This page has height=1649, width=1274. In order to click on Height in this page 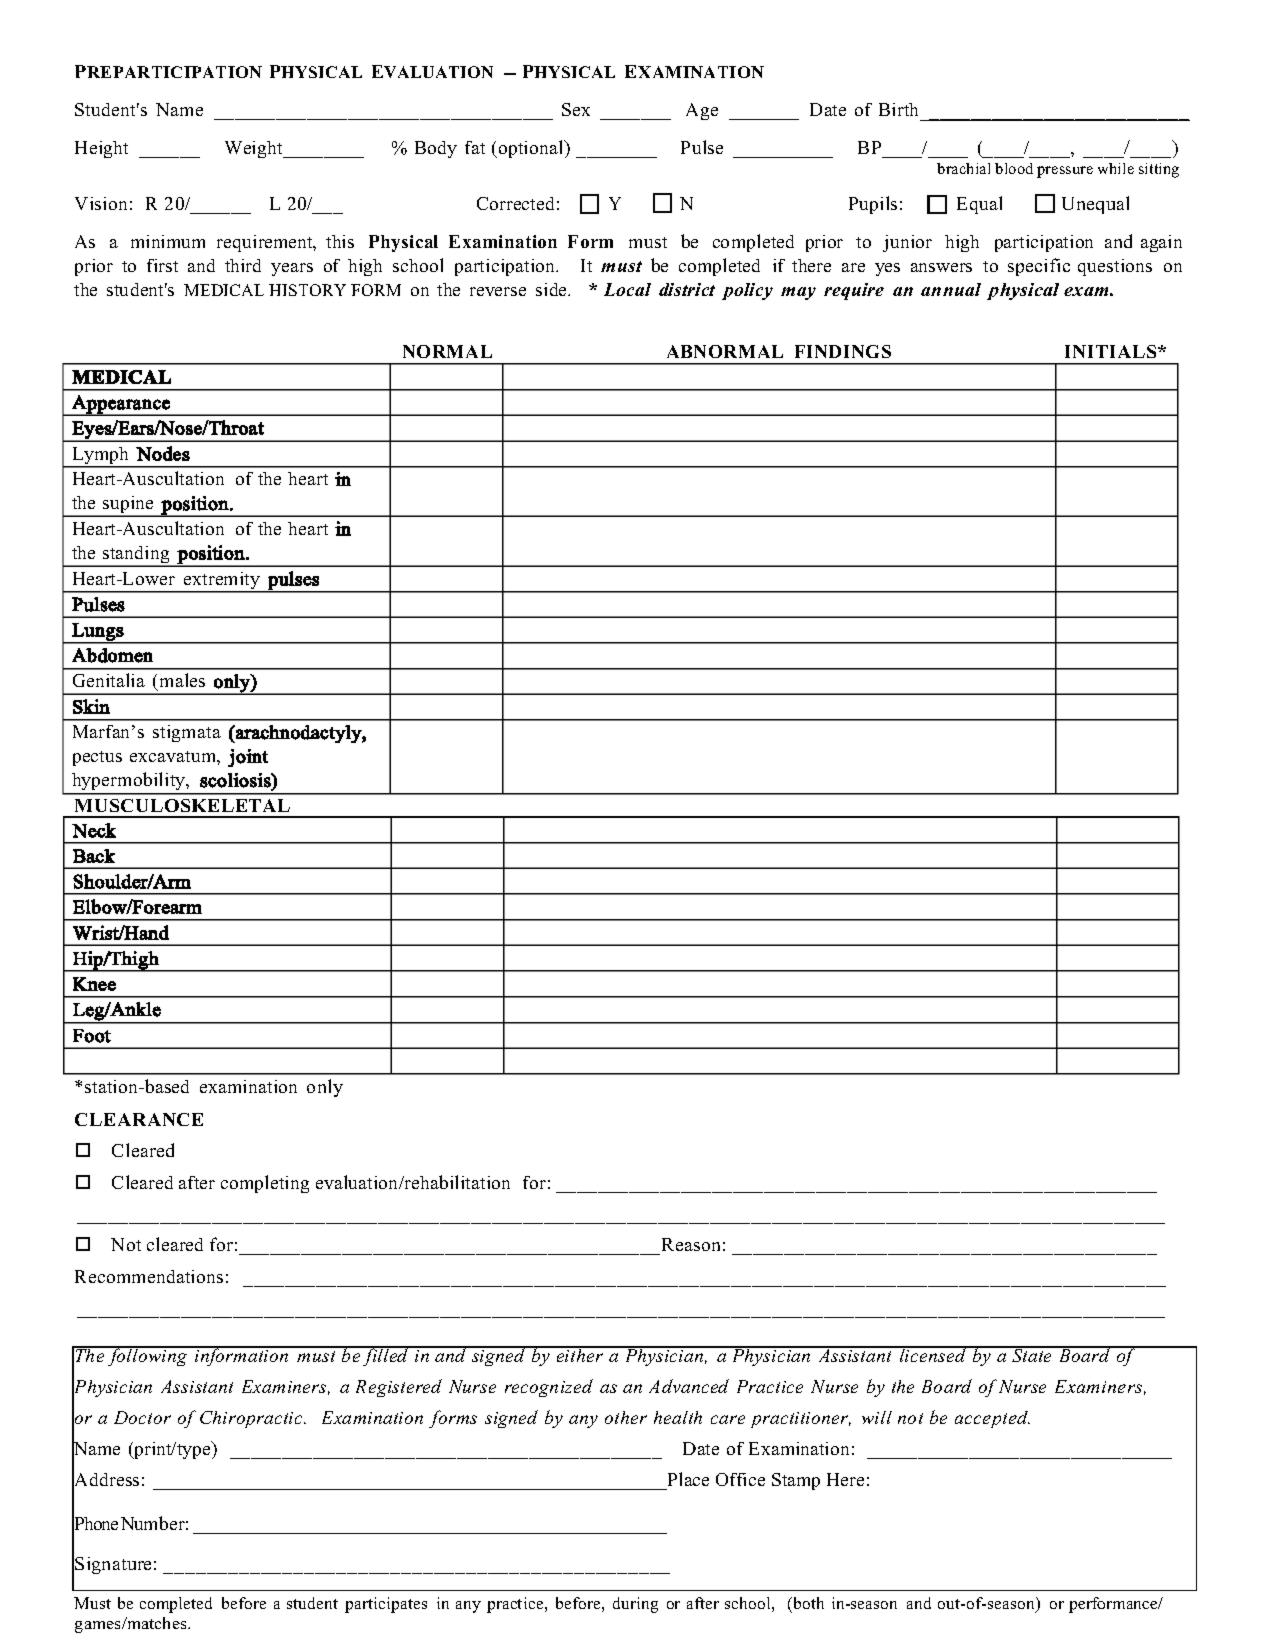, I will do `click(101, 149)`.
